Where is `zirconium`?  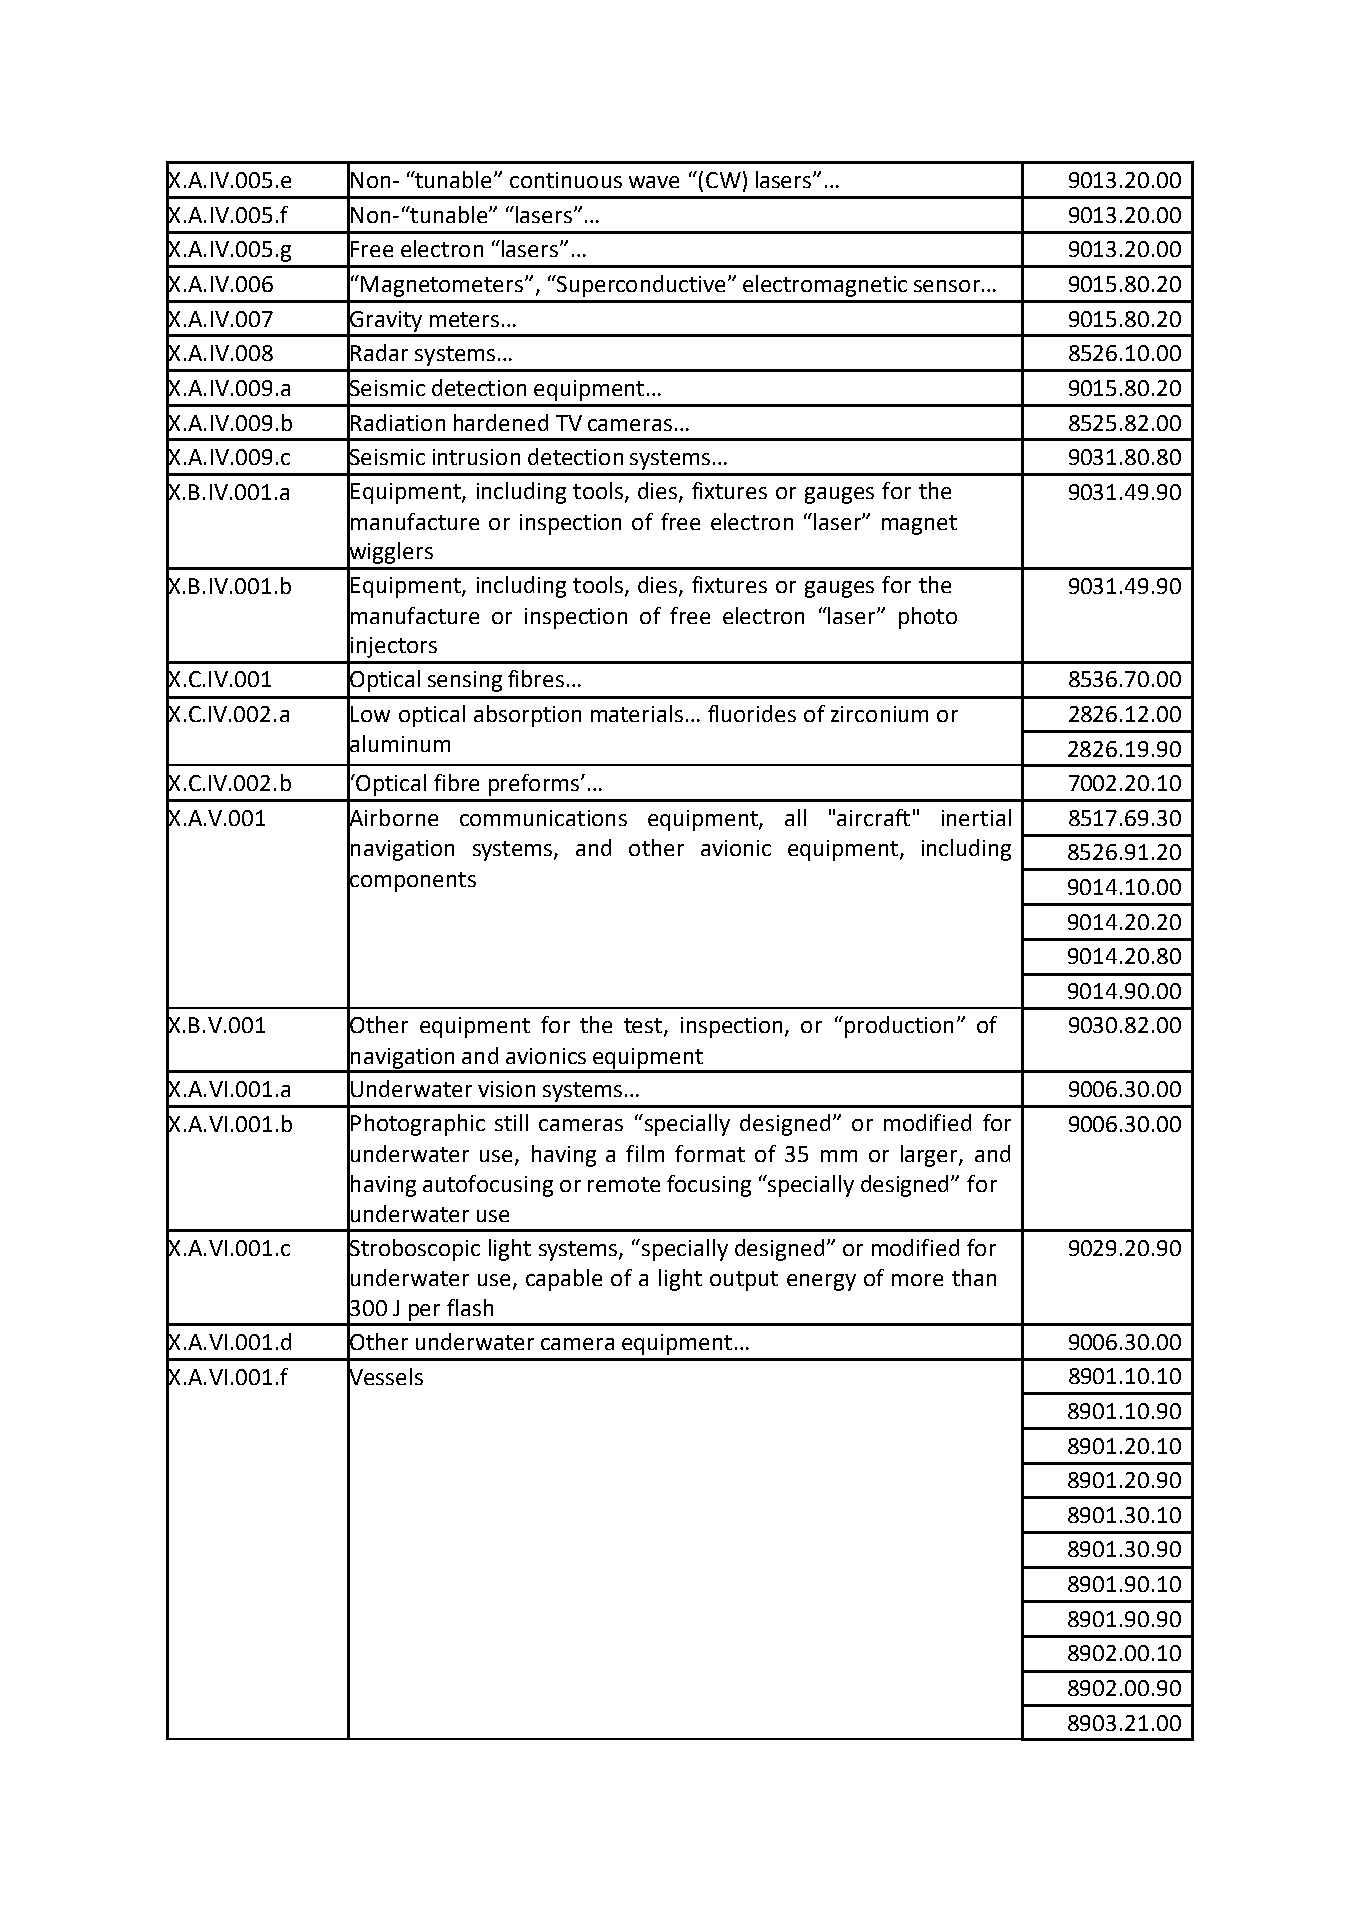 zirconium is located at coordinates (879, 714).
